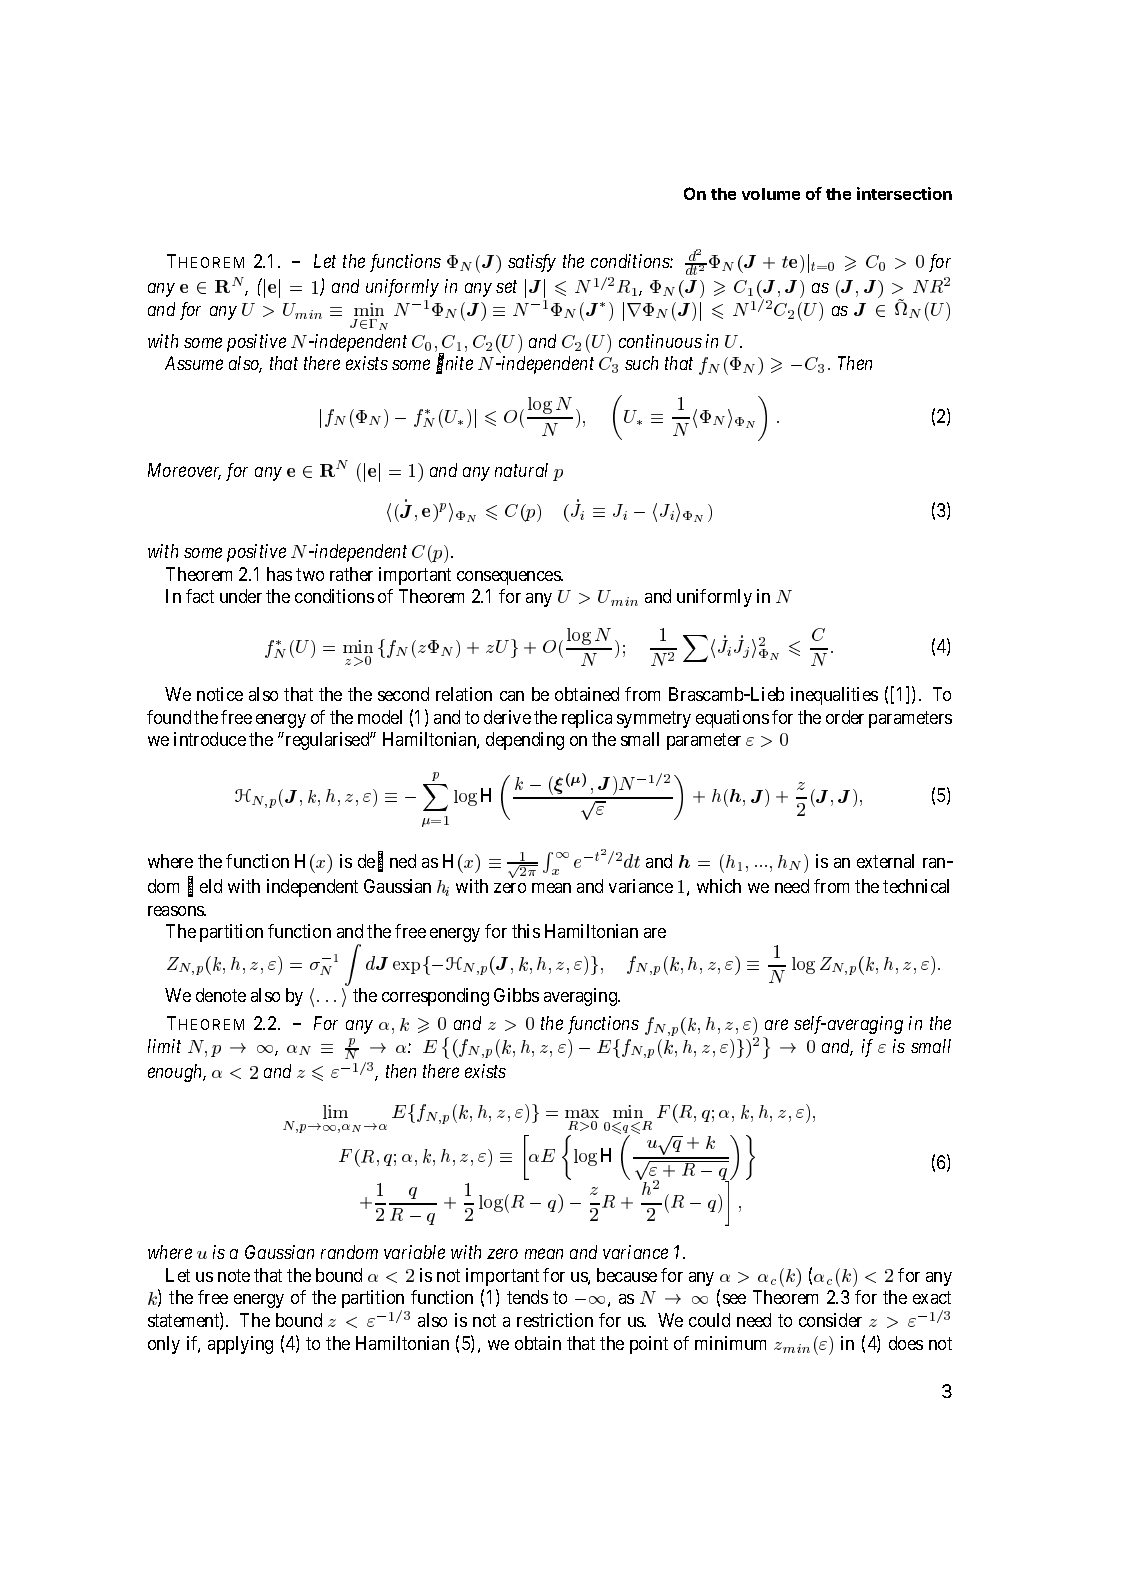  What do you see at coordinates (904, 193) in the screenshot?
I see `intersection` at bounding box center [904, 193].
